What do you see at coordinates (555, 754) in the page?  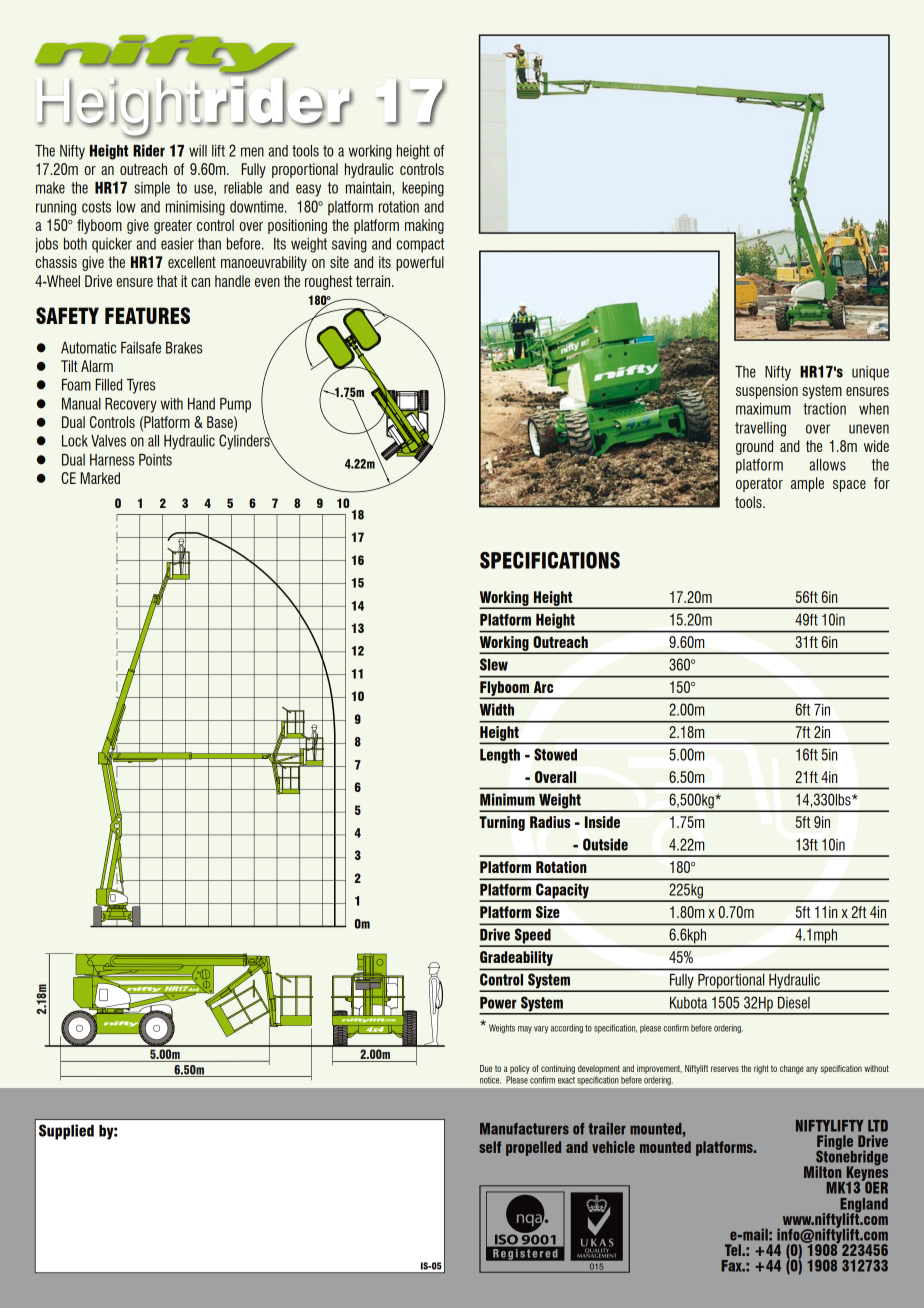 I see `Stowed` at bounding box center [555, 754].
